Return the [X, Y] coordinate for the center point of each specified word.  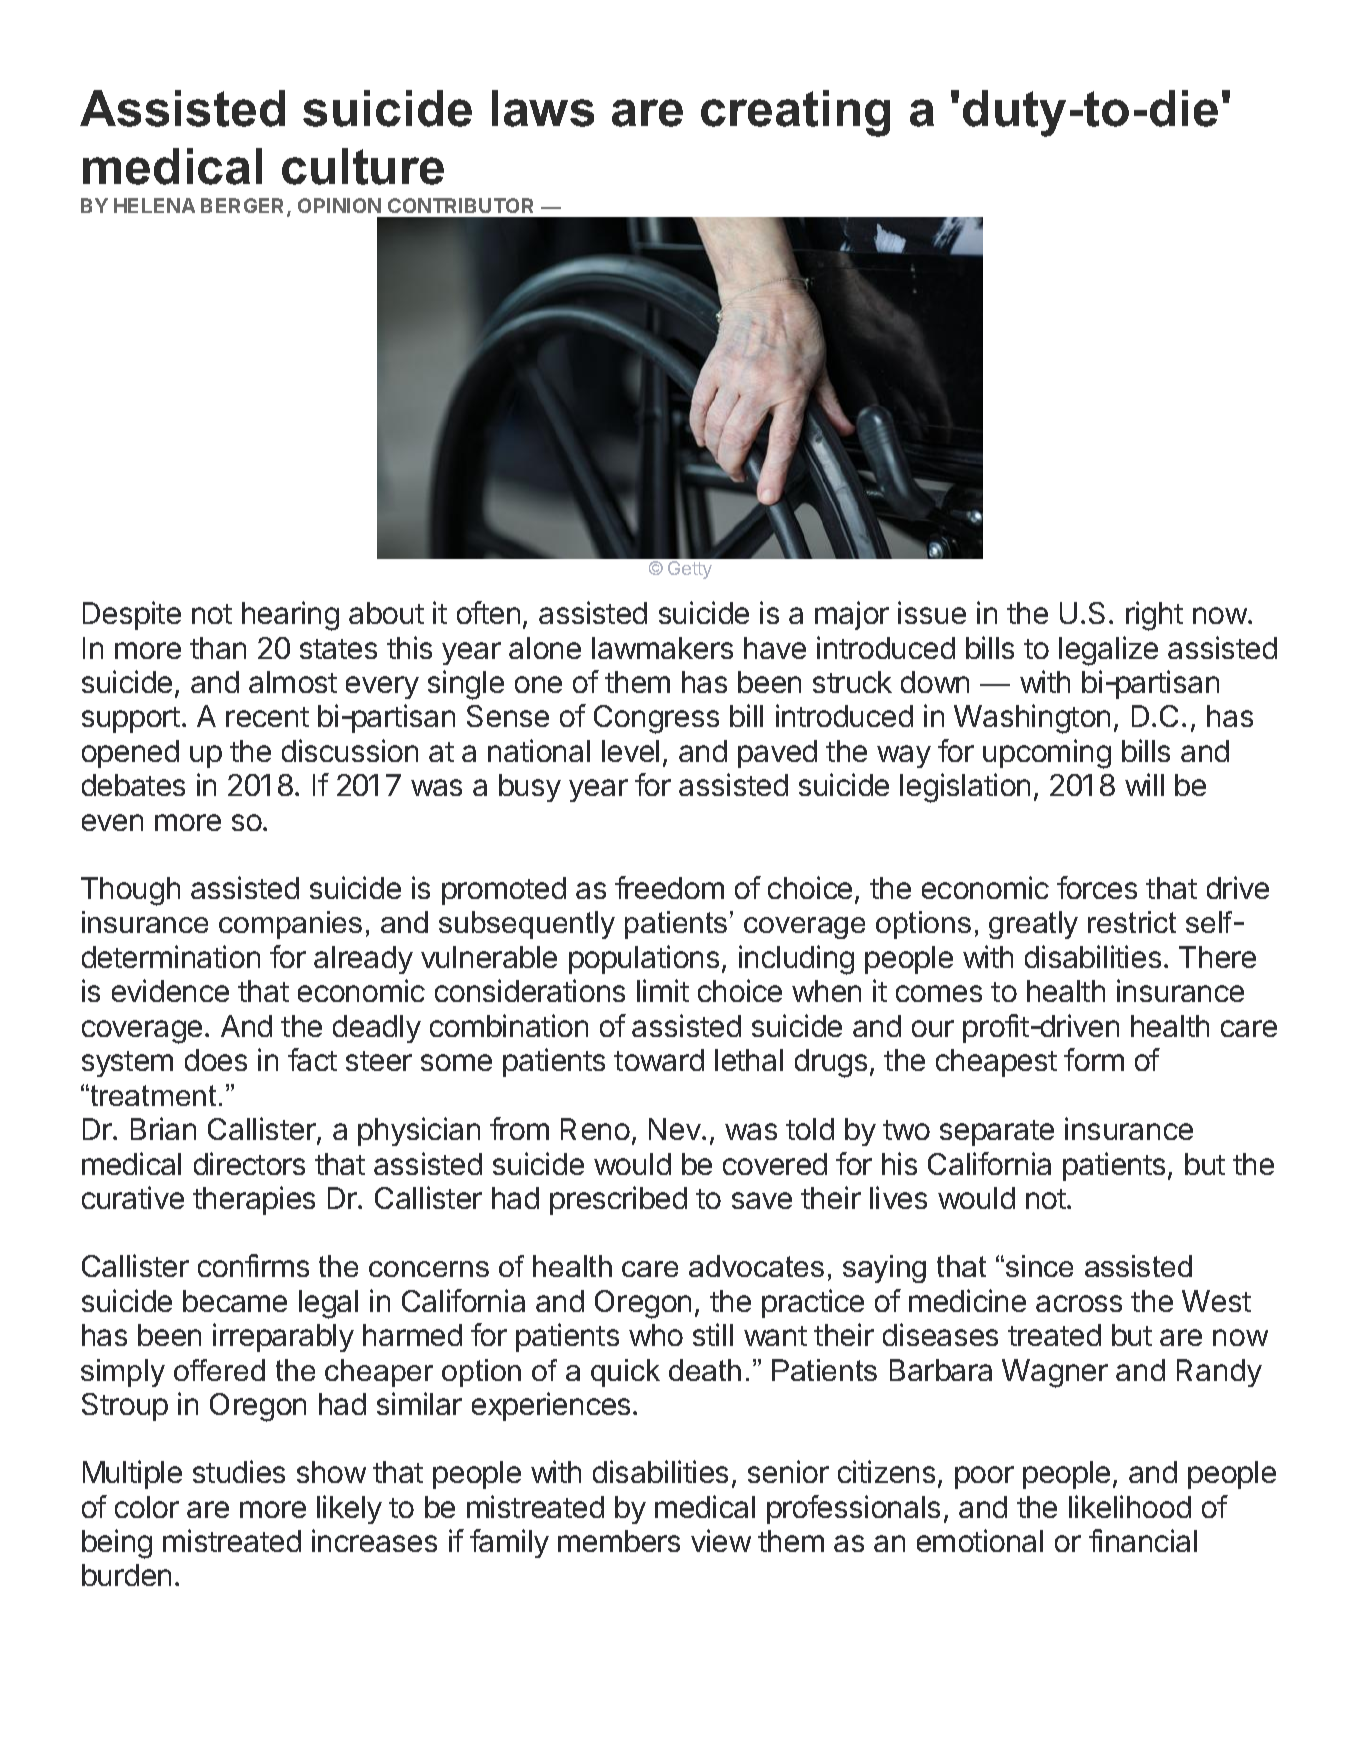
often [488, 612]
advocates [756, 1266]
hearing [290, 616]
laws [543, 108]
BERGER [244, 207]
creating [795, 113]
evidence [170, 990]
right [1154, 616]
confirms [253, 1265]
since [1039, 1266]
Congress [656, 719]
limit [663, 990]
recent [267, 717]
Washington [1032, 719]
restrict [1132, 922]
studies [239, 1471]
